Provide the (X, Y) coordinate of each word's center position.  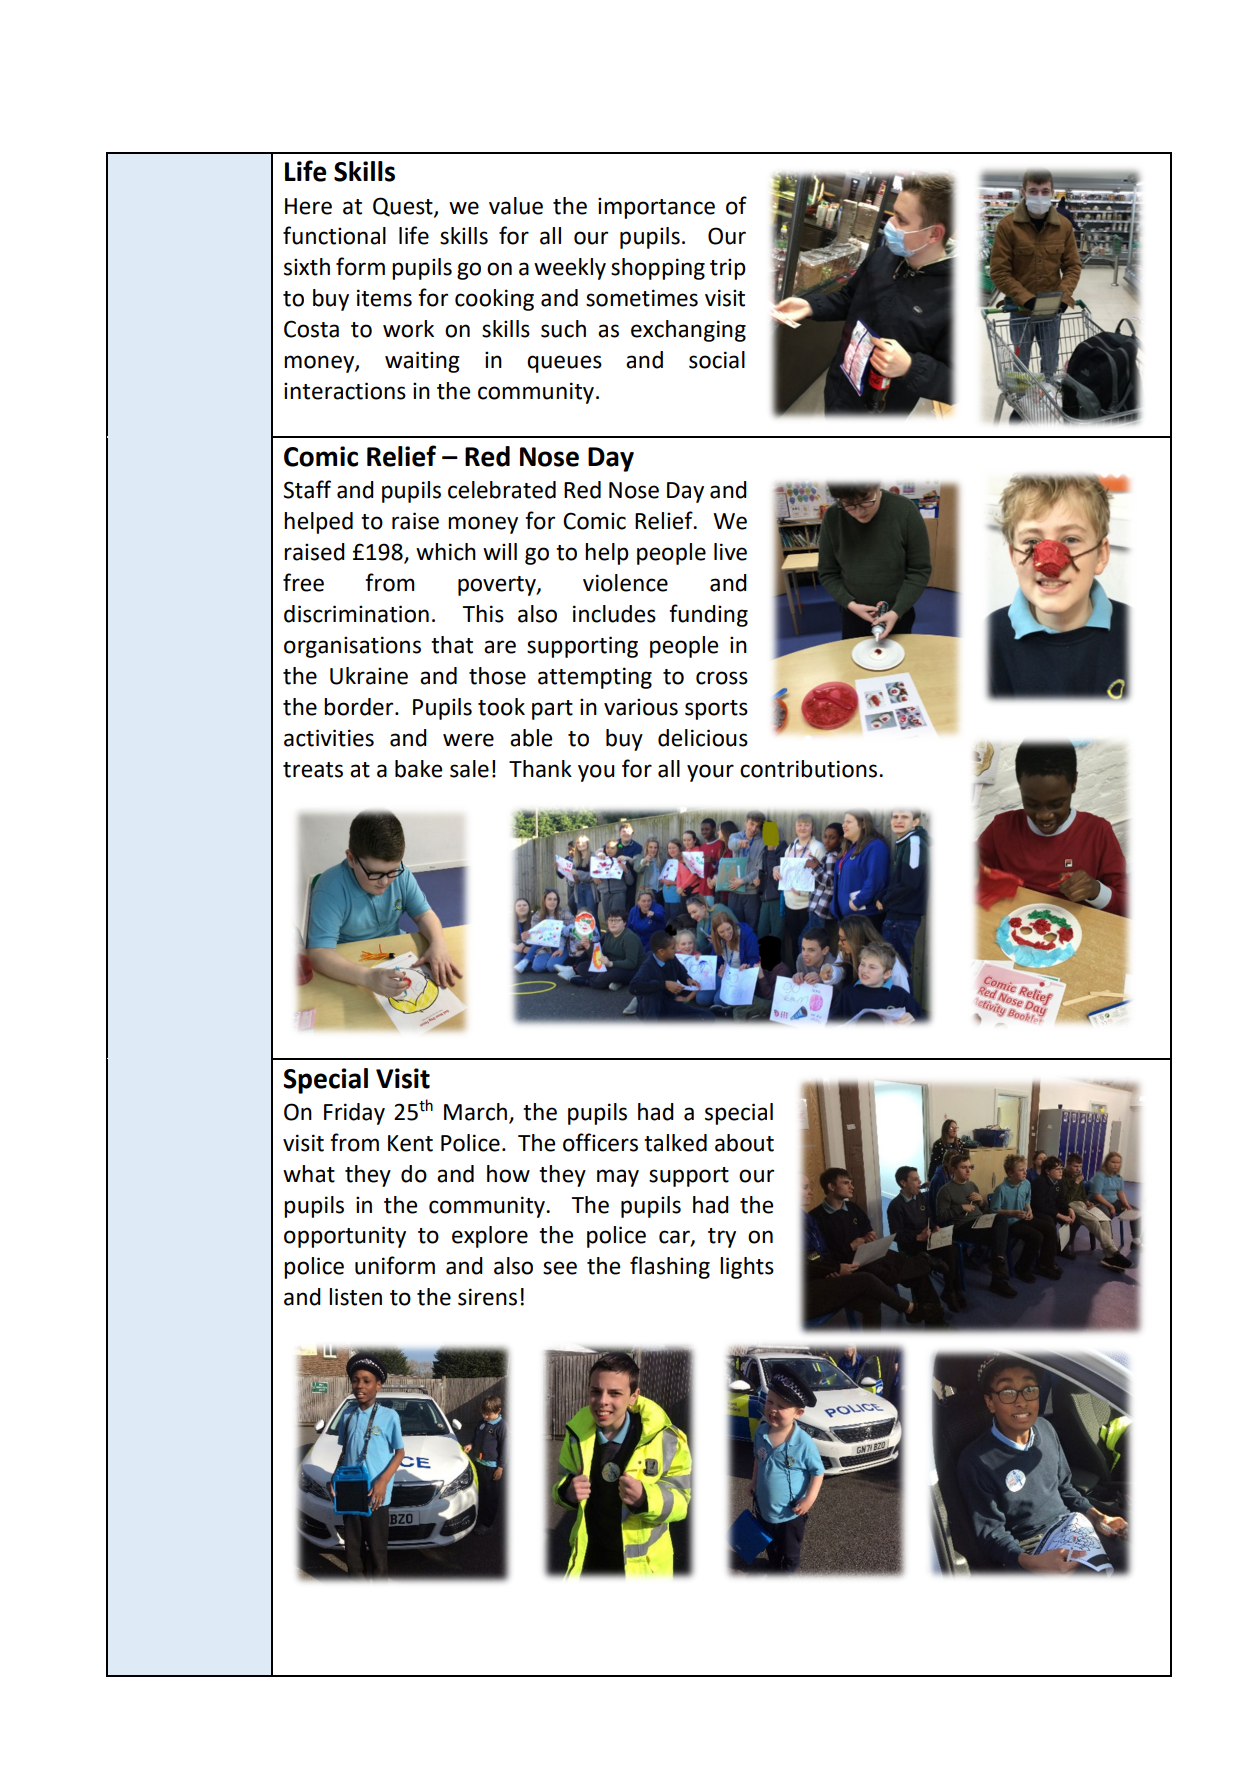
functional (334, 235)
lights (747, 1268)
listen (355, 1297)
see (560, 1268)
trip (728, 269)
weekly (570, 269)
